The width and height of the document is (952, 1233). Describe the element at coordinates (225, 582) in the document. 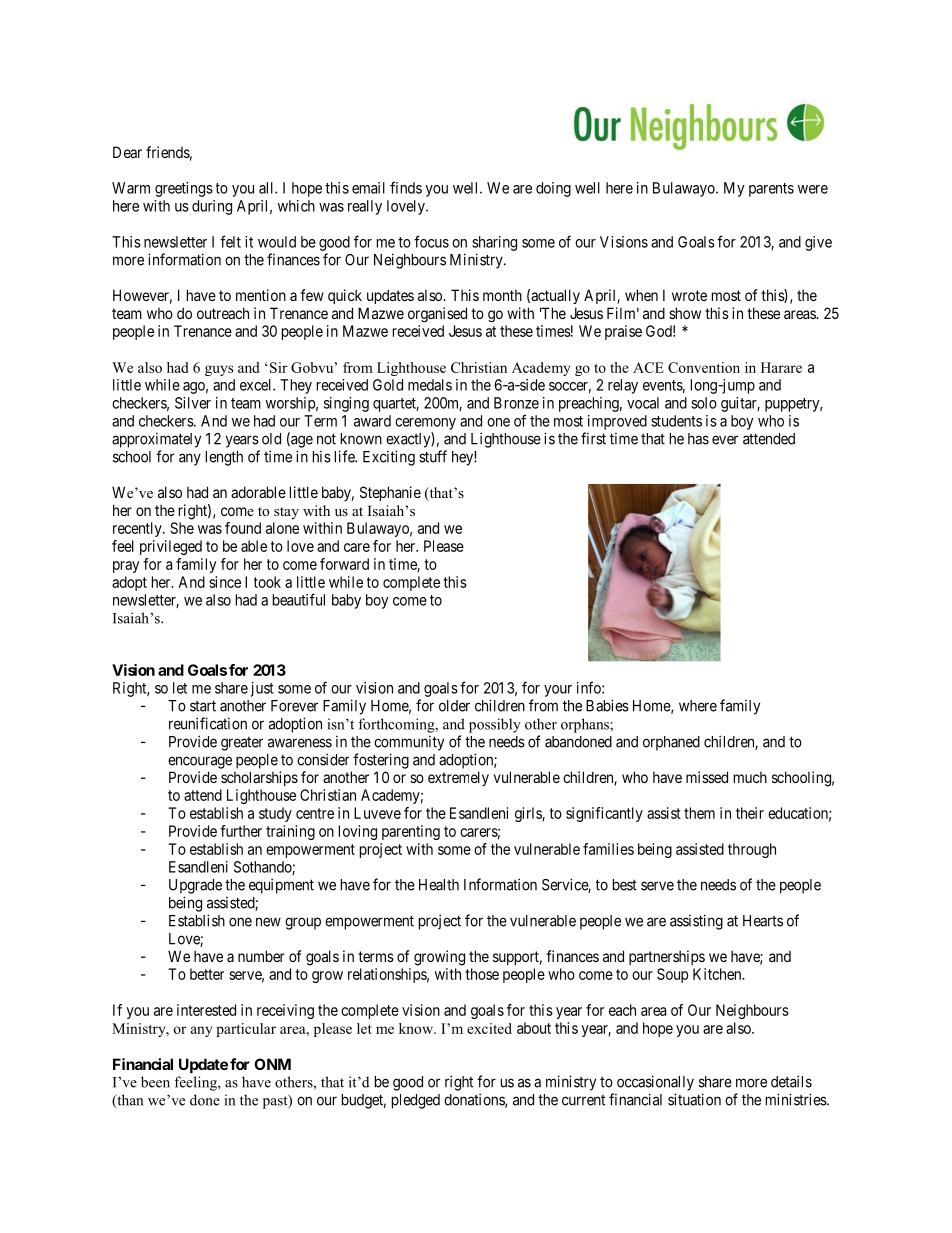

I see `since` at that location.
